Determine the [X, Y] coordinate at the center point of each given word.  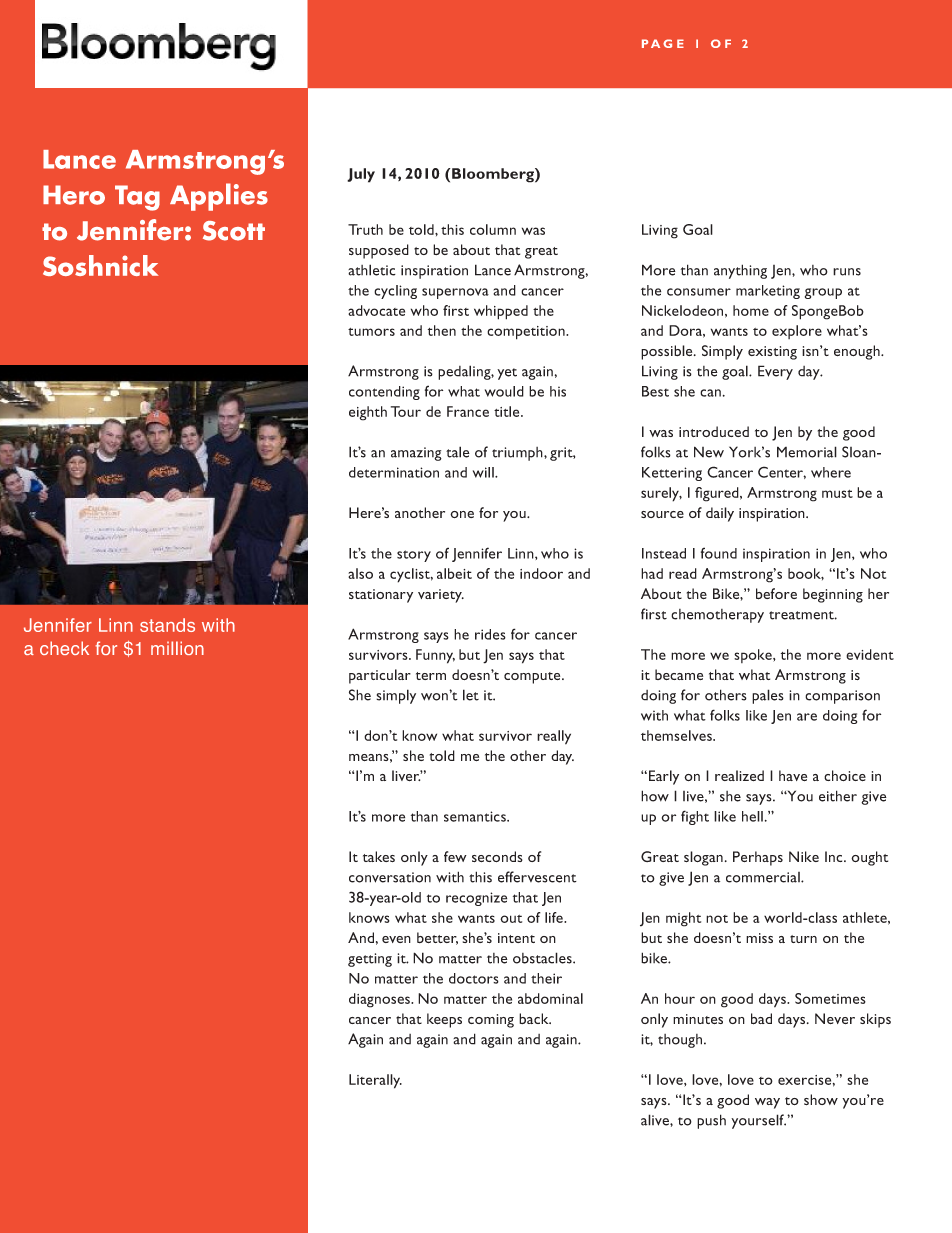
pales [768, 696]
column [493, 229]
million [177, 648]
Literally [375, 1081]
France [468, 411]
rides [490, 634]
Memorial [807, 452]
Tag [137, 198]
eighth [368, 413]
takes [379, 856]
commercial [764, 877]
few [455, 856]
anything [740, 271]
